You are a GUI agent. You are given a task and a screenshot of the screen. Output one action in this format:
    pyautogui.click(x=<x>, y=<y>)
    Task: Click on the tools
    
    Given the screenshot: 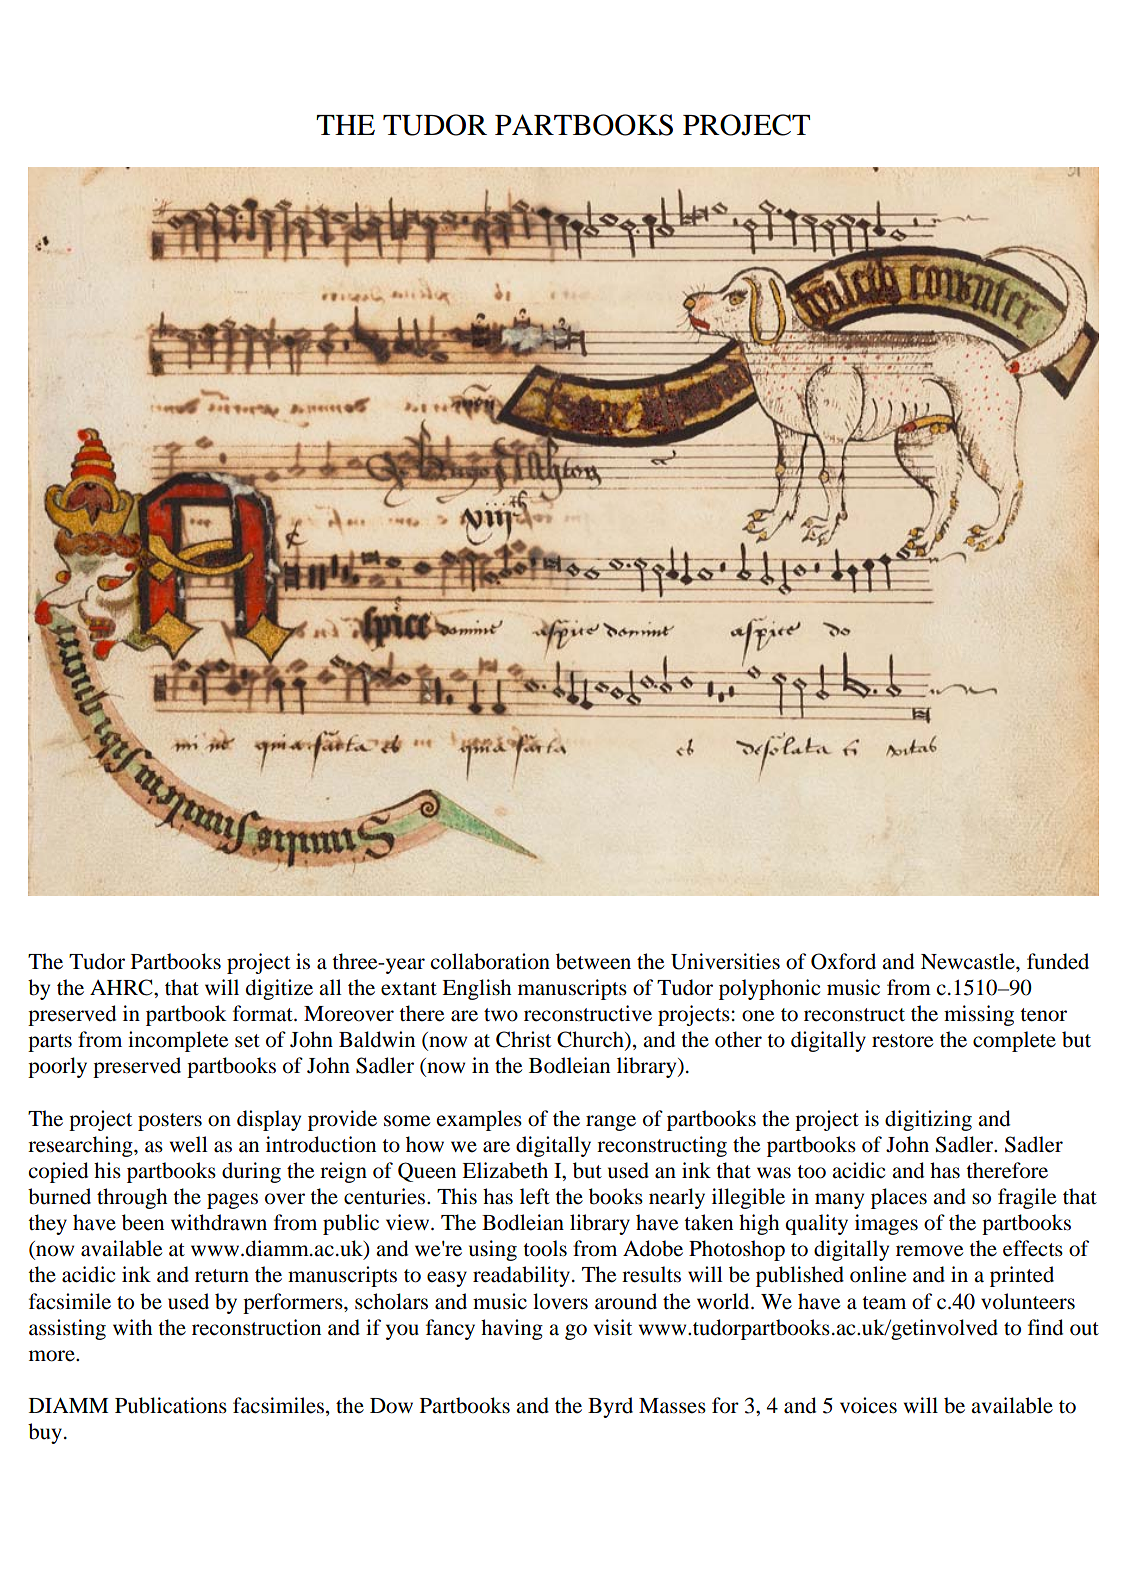 What is the action you would take?
    pyautogui.click(x=545, y=1248)
